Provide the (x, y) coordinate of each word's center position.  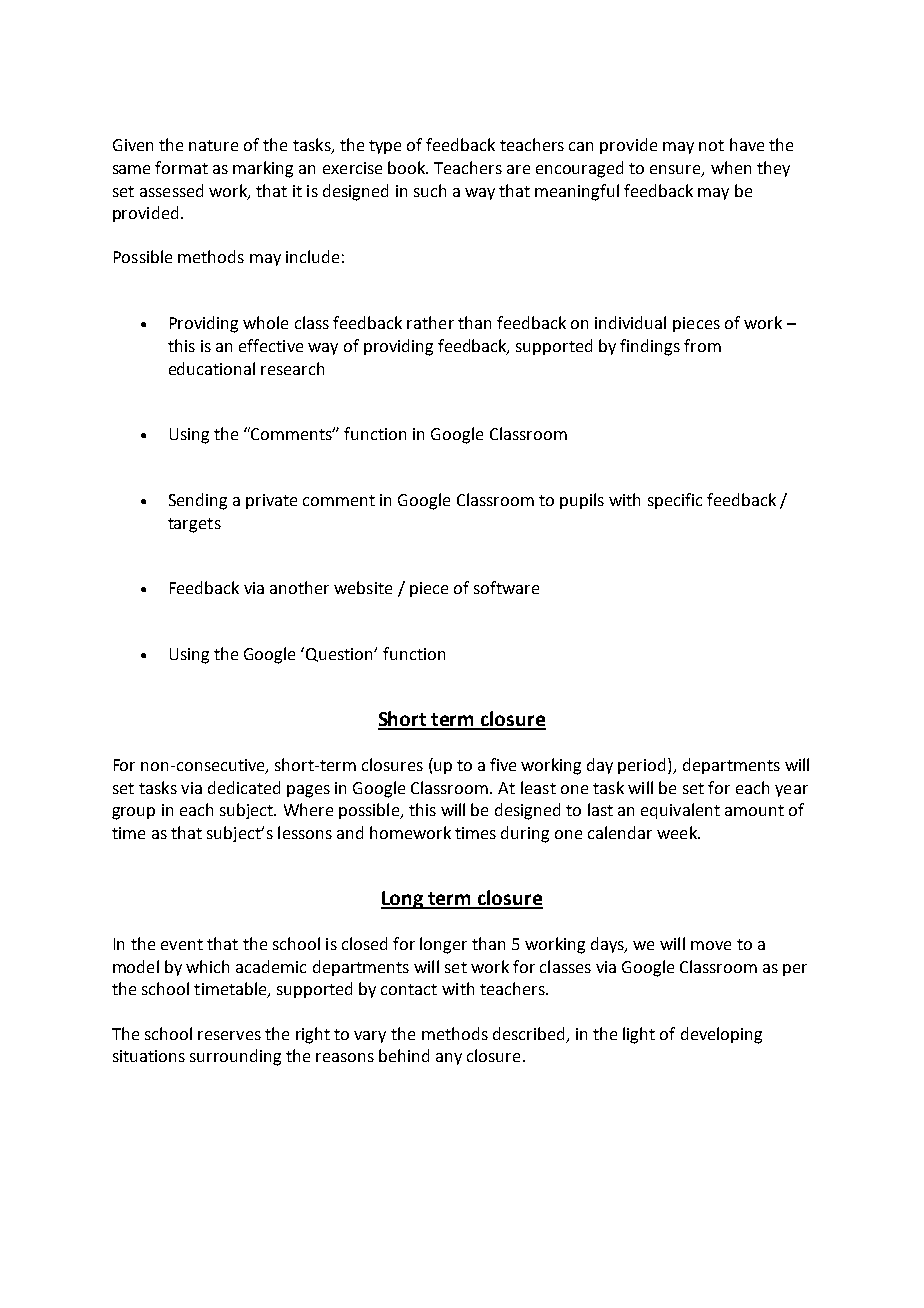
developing (721, 1035)
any (449, 1059)
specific (675, 501)
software (506, 587)
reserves (229, 1035)
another (299, 587)
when (731, 167)
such (430, 190)
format (181, 167)
